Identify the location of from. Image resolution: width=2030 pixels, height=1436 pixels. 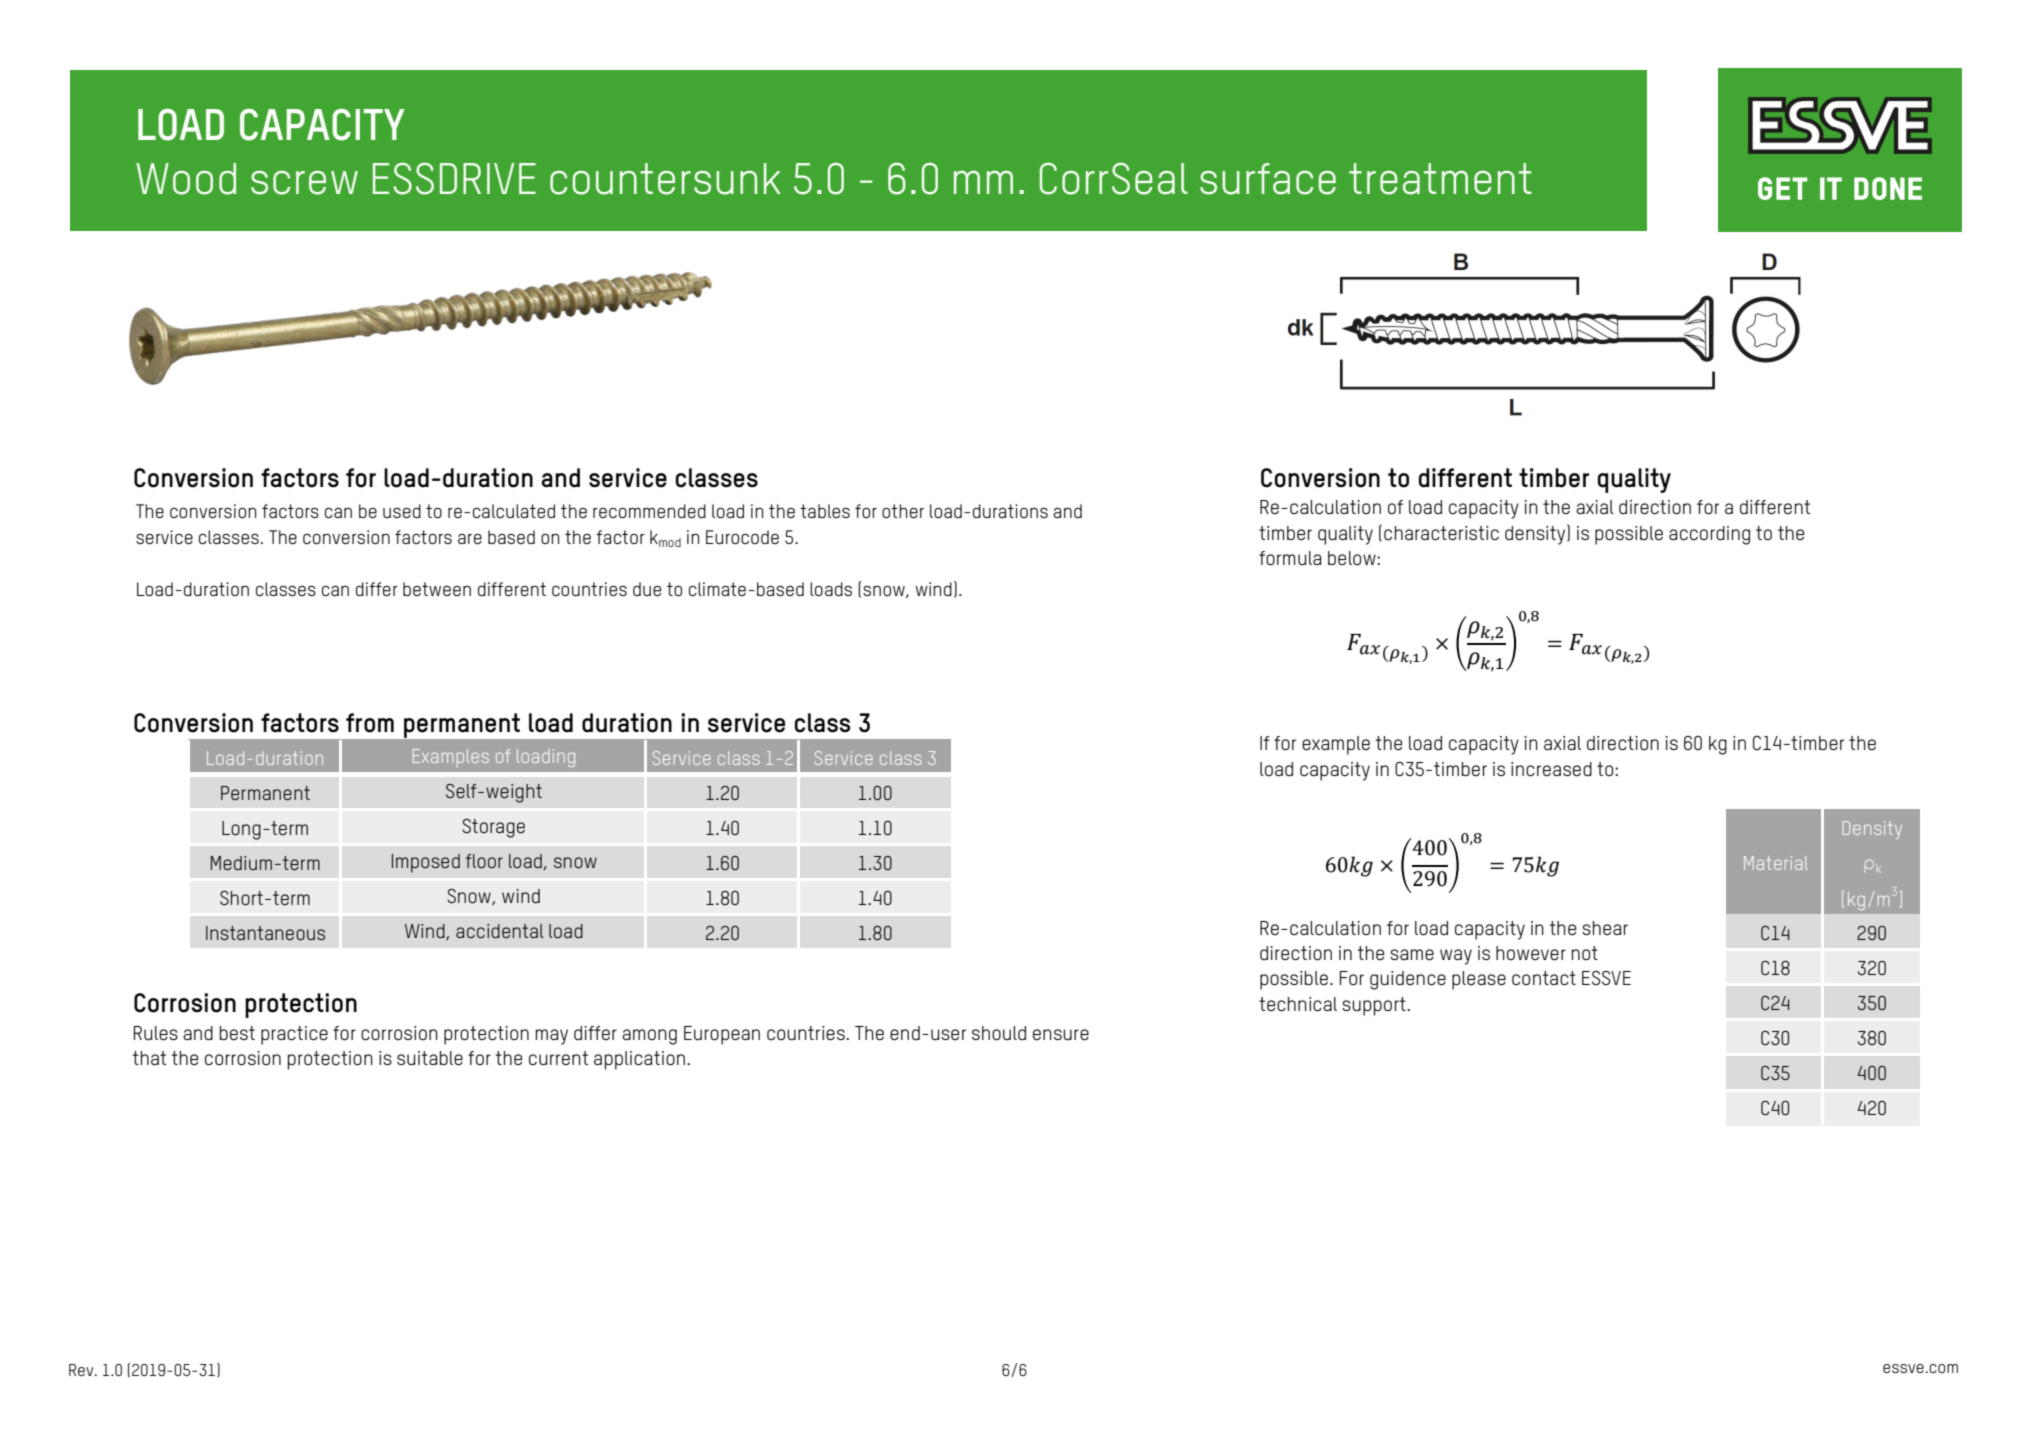
(370, 723).
